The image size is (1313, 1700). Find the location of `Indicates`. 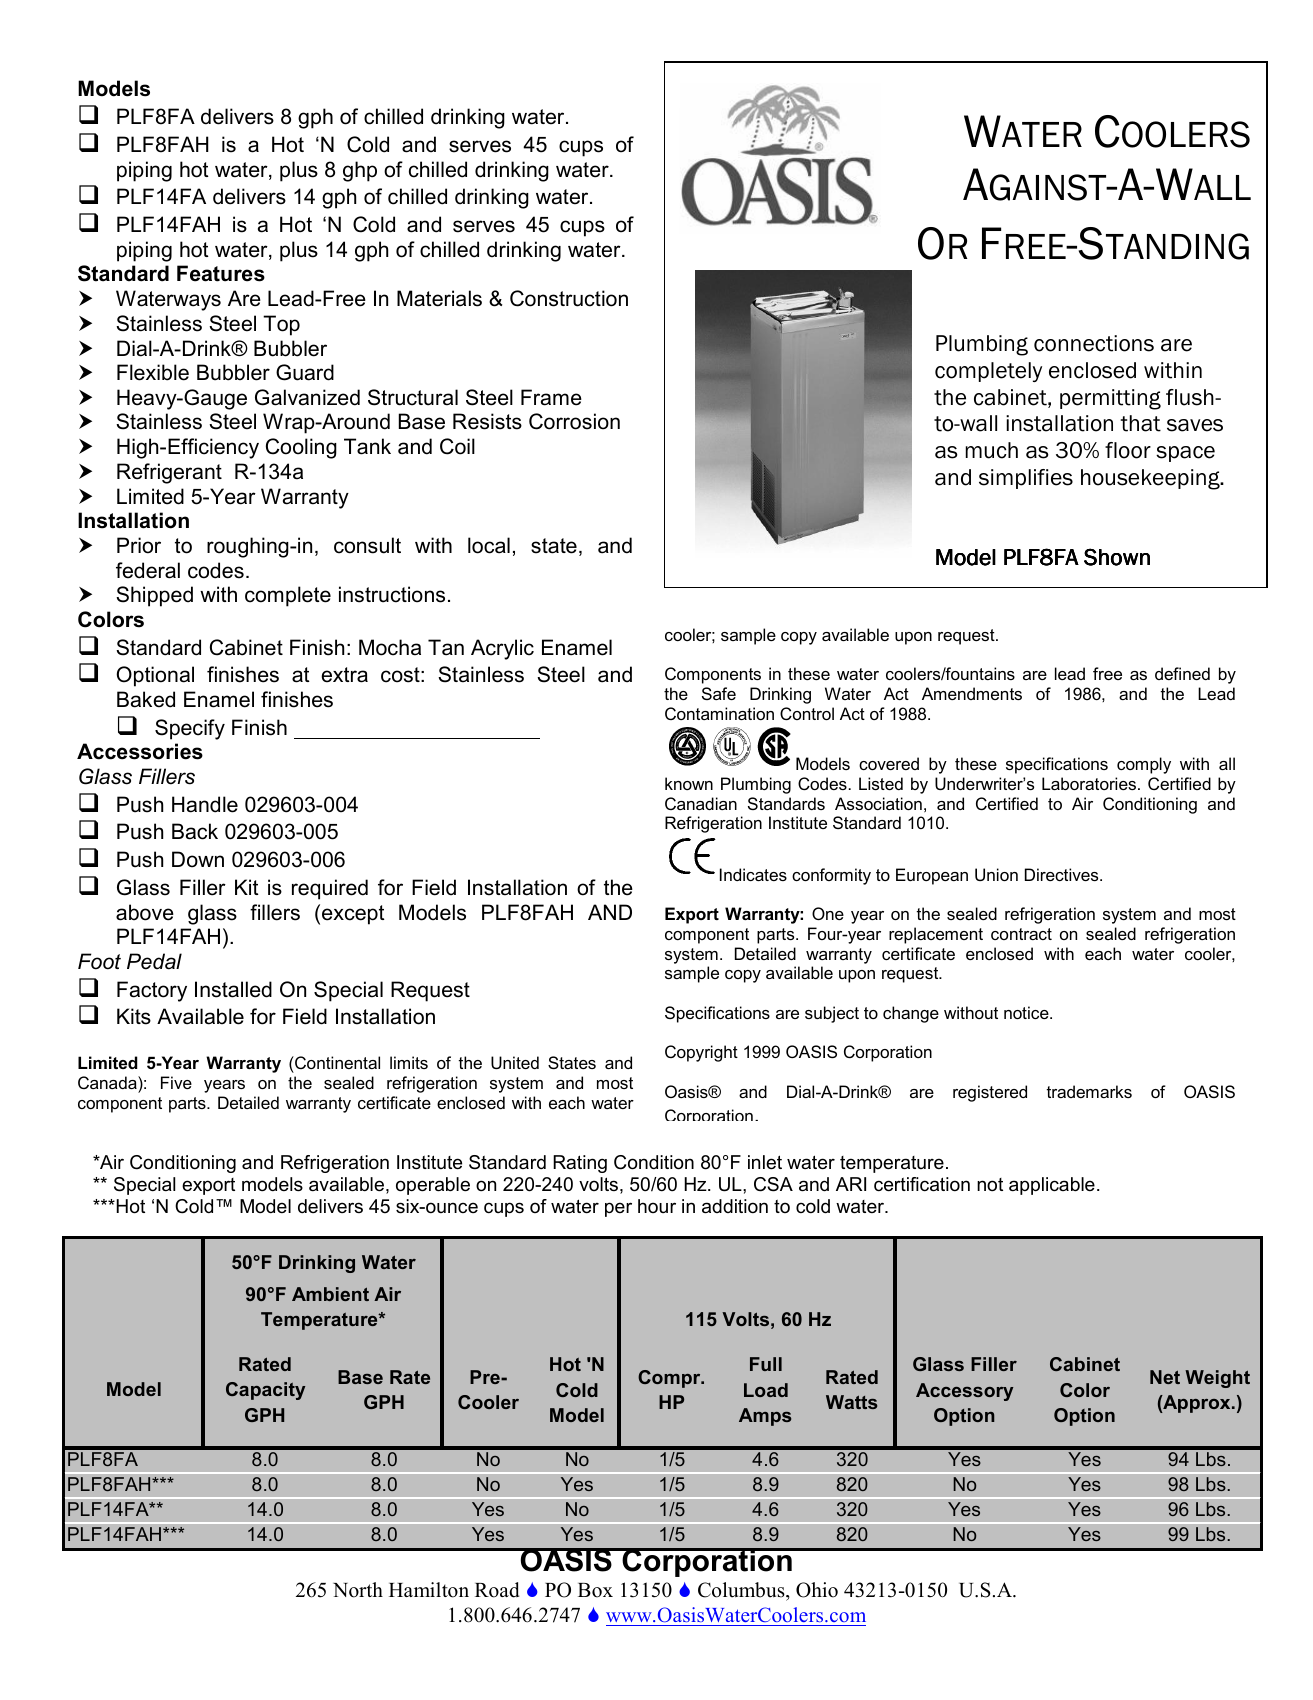

Indicates is located at coordinates (753, 874).
